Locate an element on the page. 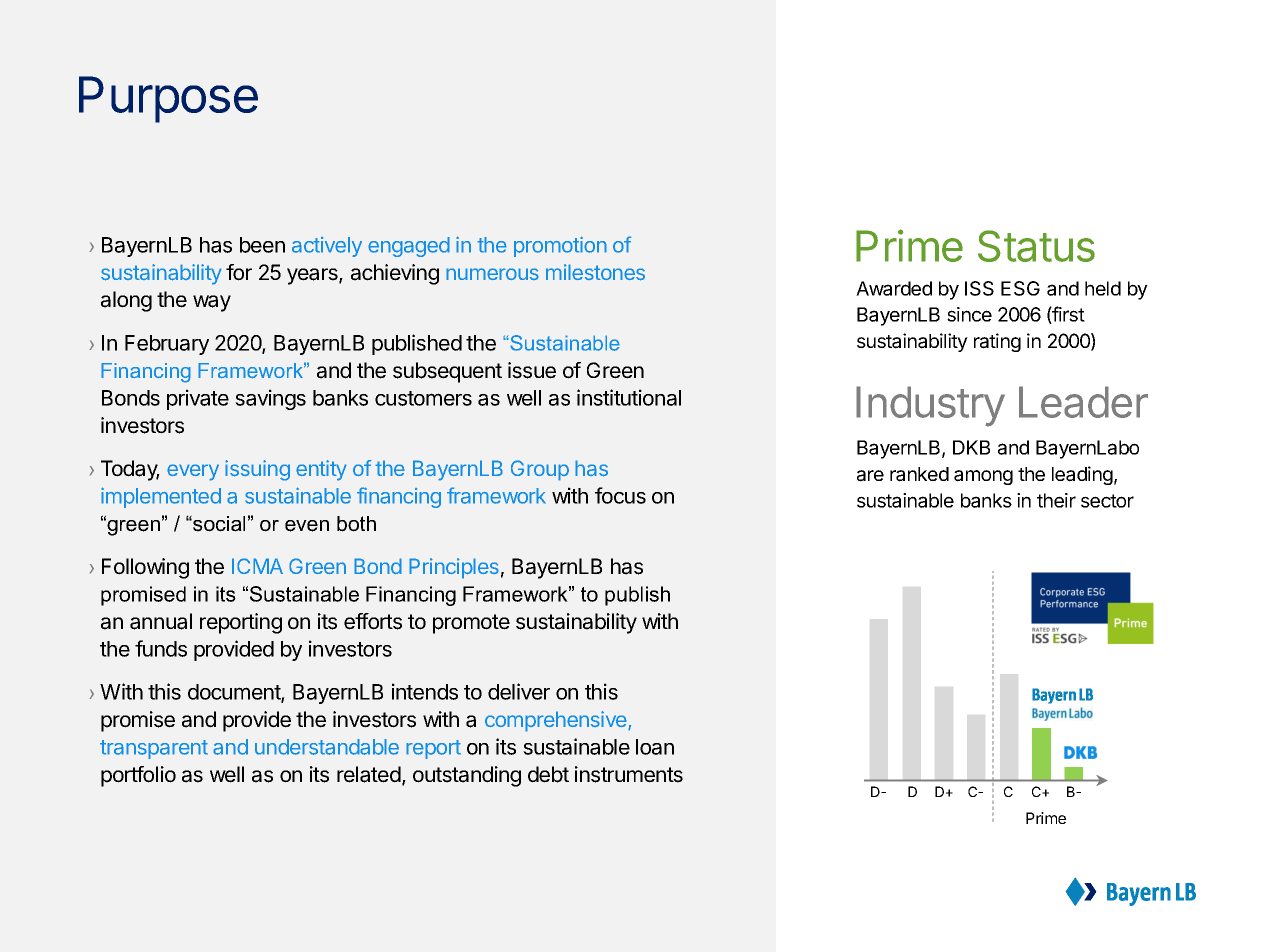 This image has width=1270, height=952. February is located at coordinates (167, 345).
